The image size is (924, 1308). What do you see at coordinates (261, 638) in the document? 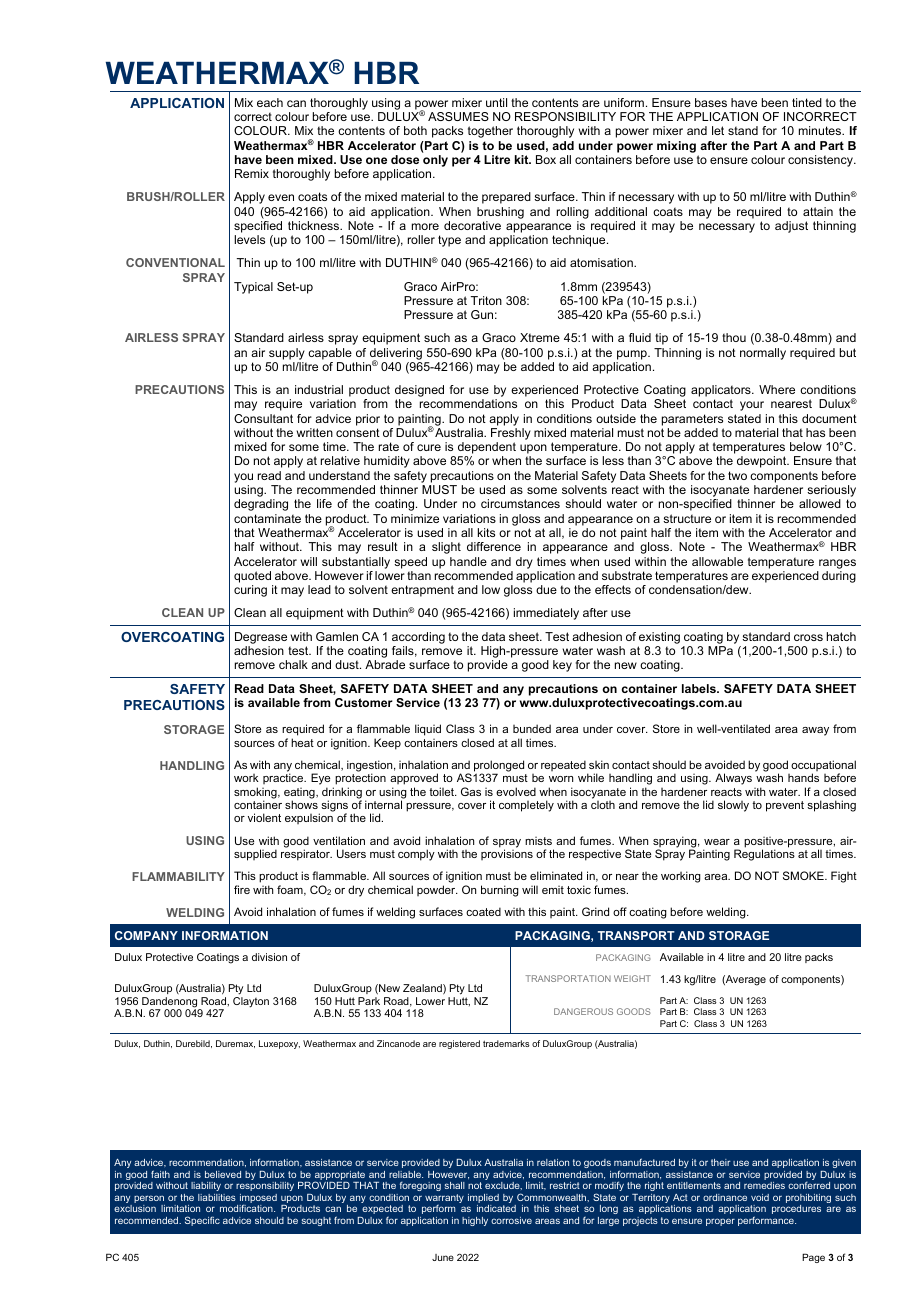
I see `Degrease` at bounding box center [261, 638].
